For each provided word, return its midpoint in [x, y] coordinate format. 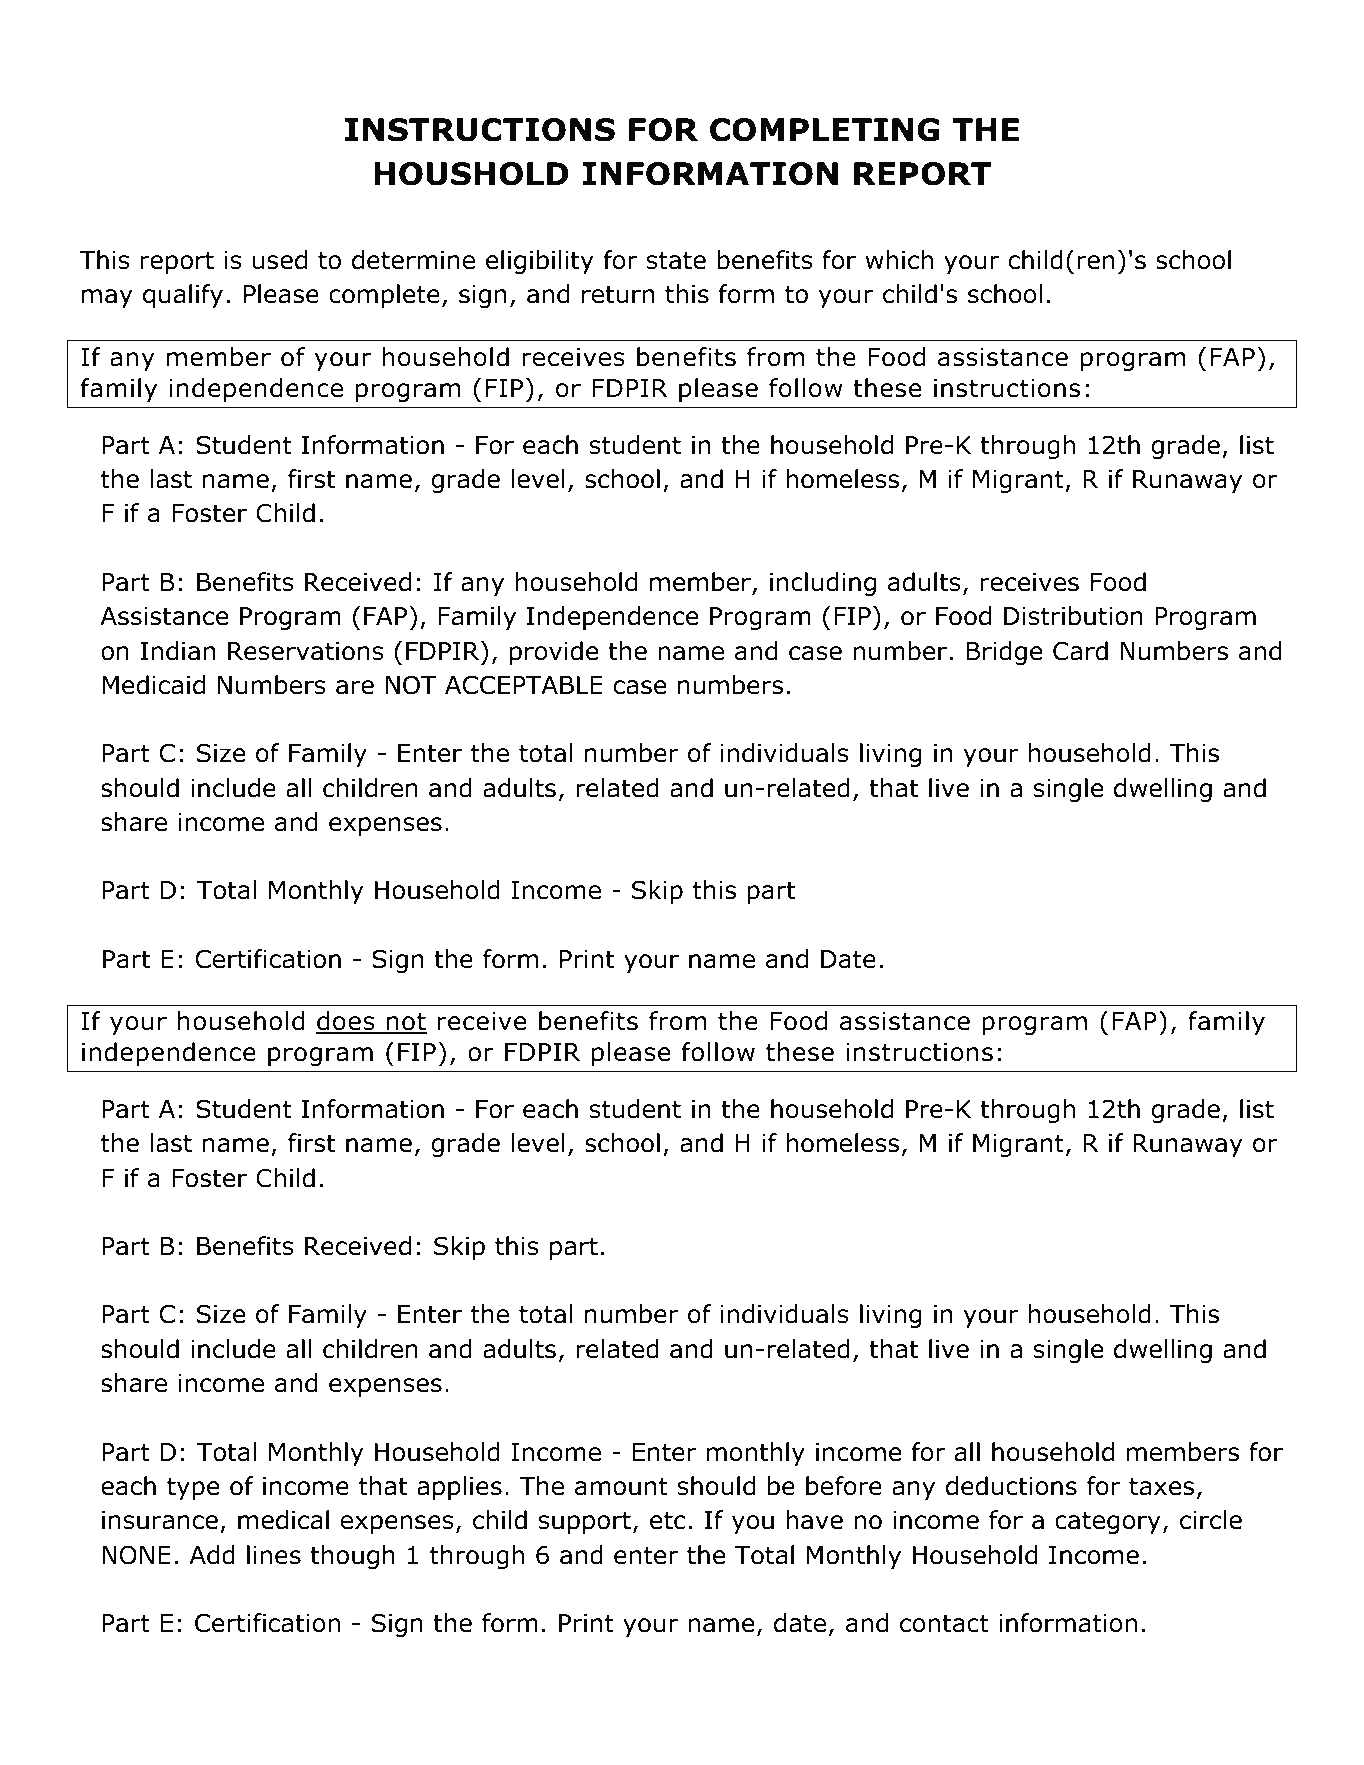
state [676, 260]
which [899, 260]
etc [667, 1520]
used [280, 260]
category [1108, 1522]
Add [212, 1555]
